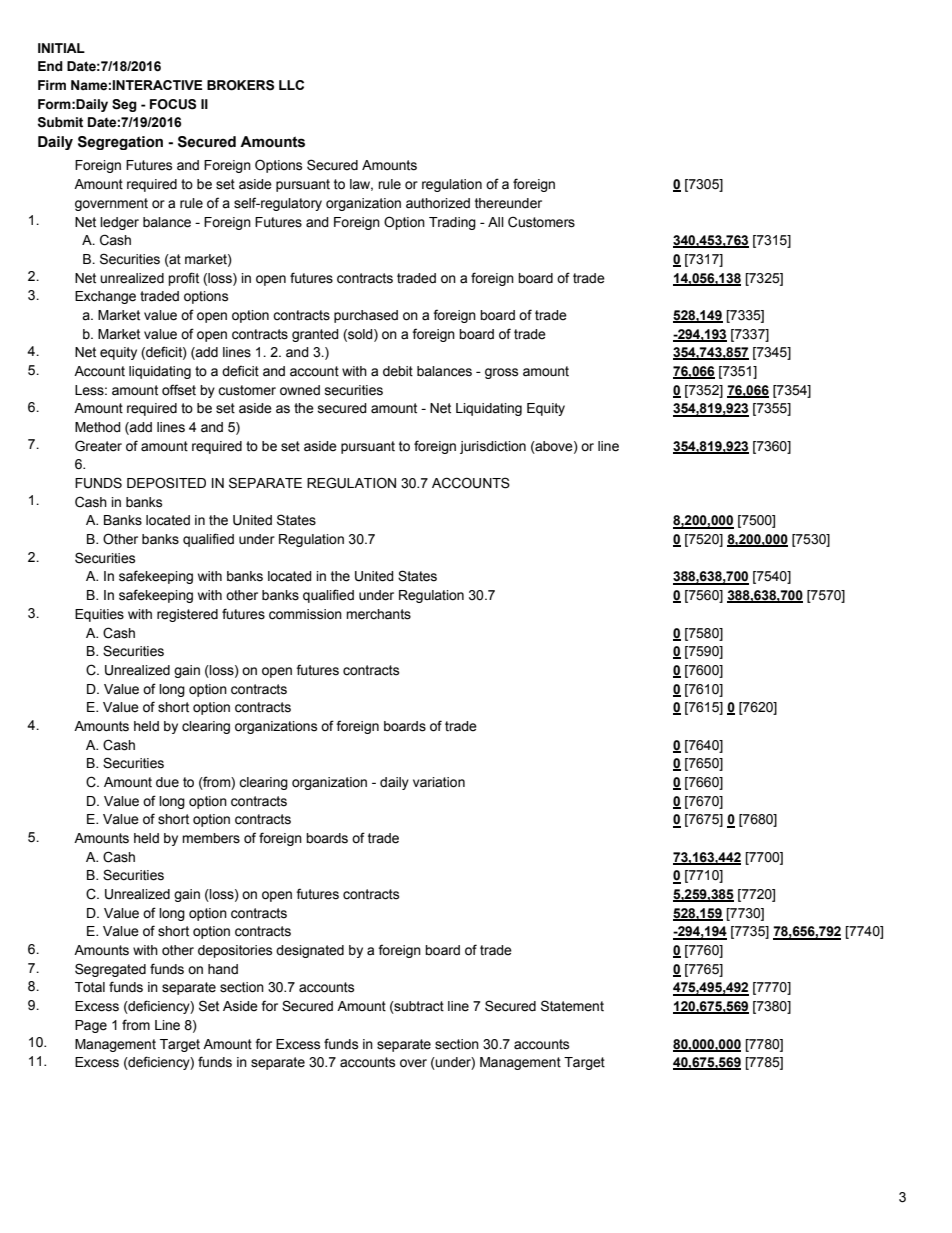  Describe the element at coordinates (439, 782) in the screenshot. I see `variation` at that location.
